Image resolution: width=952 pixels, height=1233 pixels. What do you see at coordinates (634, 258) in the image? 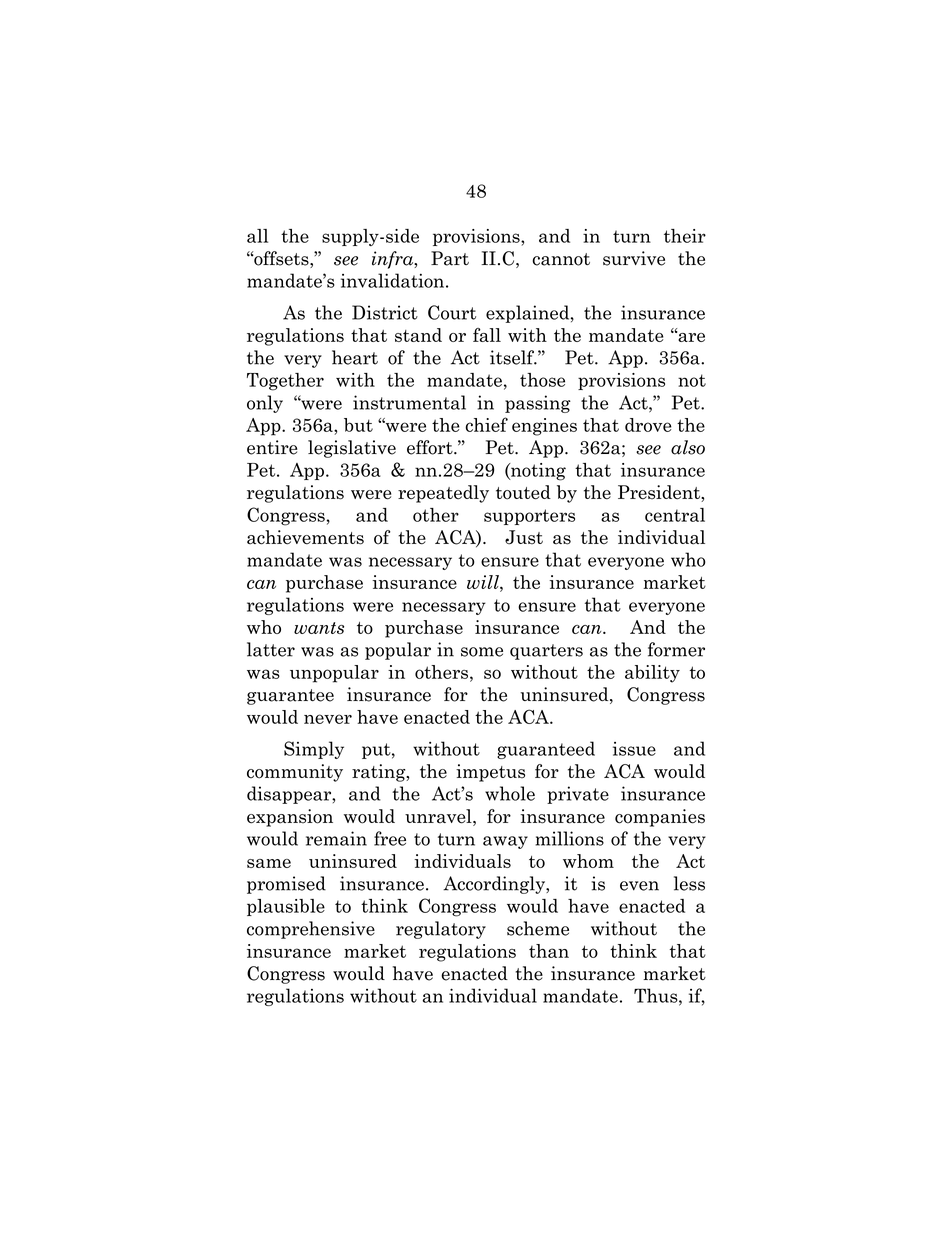
I see `survive` at bounding box center [634, 258].
